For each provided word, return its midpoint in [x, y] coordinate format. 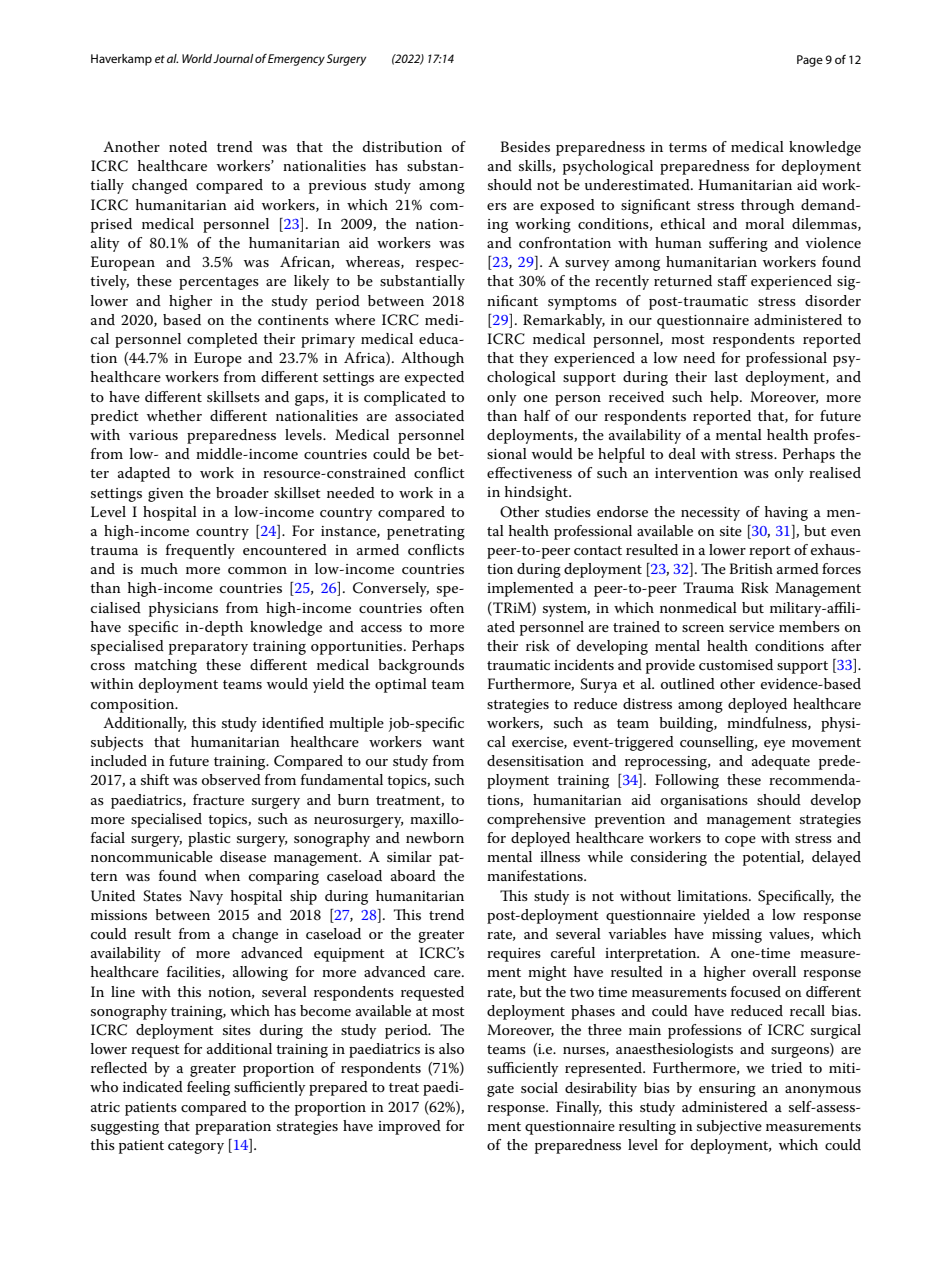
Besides [525, 146]
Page [810, 61]
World [198, 58]
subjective [729, 1127]
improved [409, 1127]
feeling [208, 1088]
